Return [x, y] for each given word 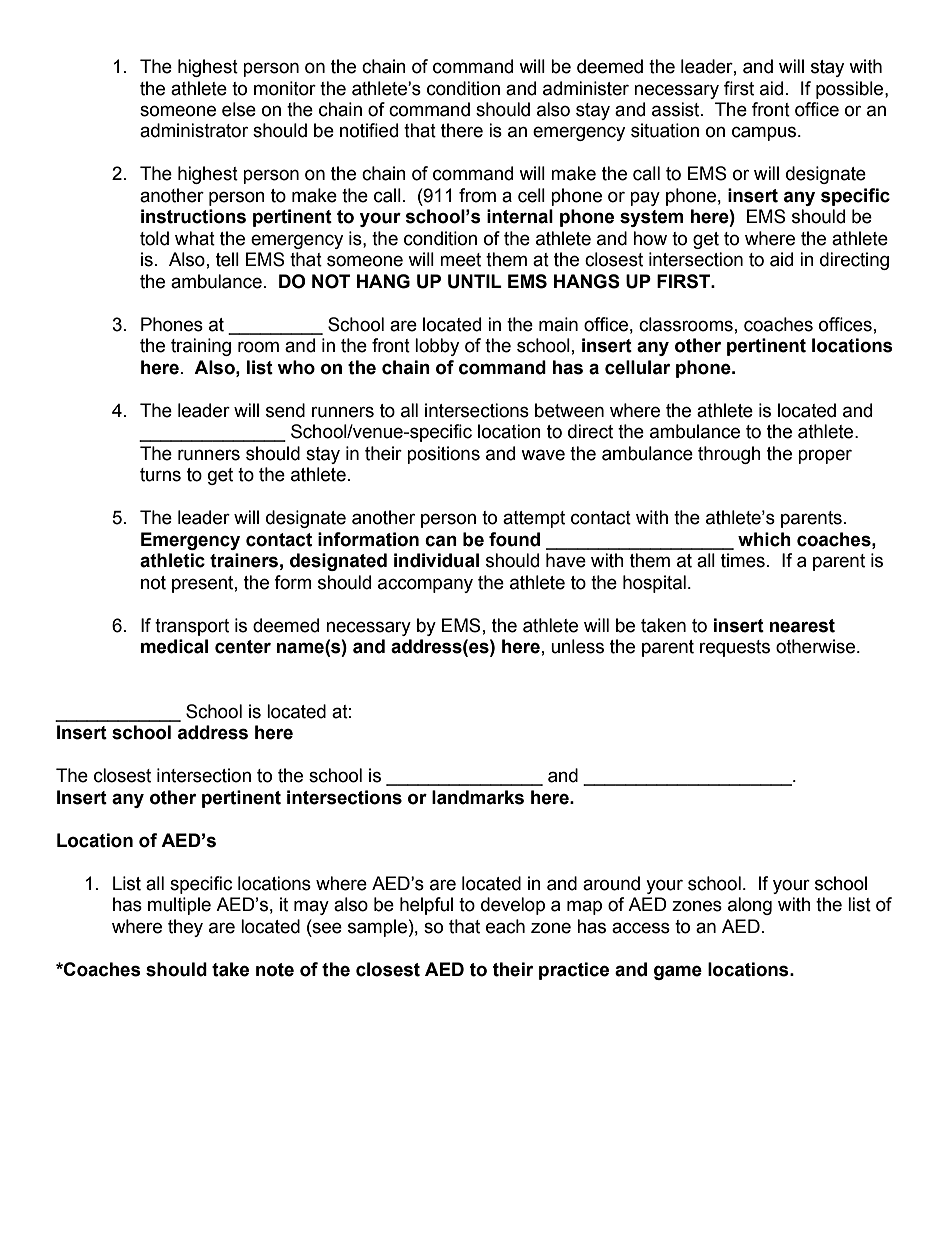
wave [543, 455]
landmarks [478, 797]
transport [192, 627]
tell [227, 259]
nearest [802, 626]
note [275, 970]
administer [586, 88]
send [285, 410]
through [729, 455]
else [239, 109]
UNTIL [475, 281]
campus [765, 133]
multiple [179, 906]
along [750, 906]
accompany [425, 585]
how [650, 238]
